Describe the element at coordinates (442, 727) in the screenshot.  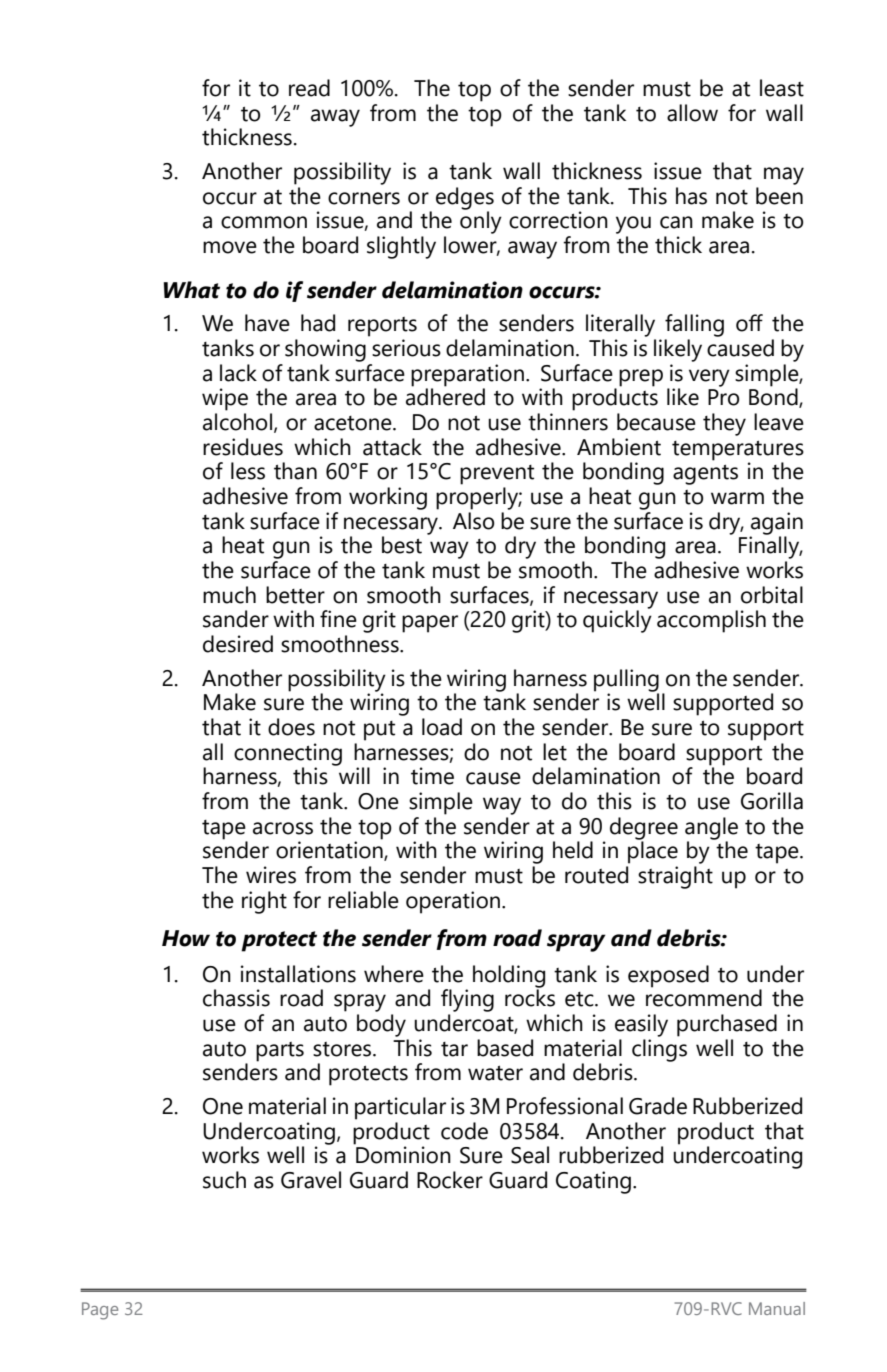
I see `load` at that location.
